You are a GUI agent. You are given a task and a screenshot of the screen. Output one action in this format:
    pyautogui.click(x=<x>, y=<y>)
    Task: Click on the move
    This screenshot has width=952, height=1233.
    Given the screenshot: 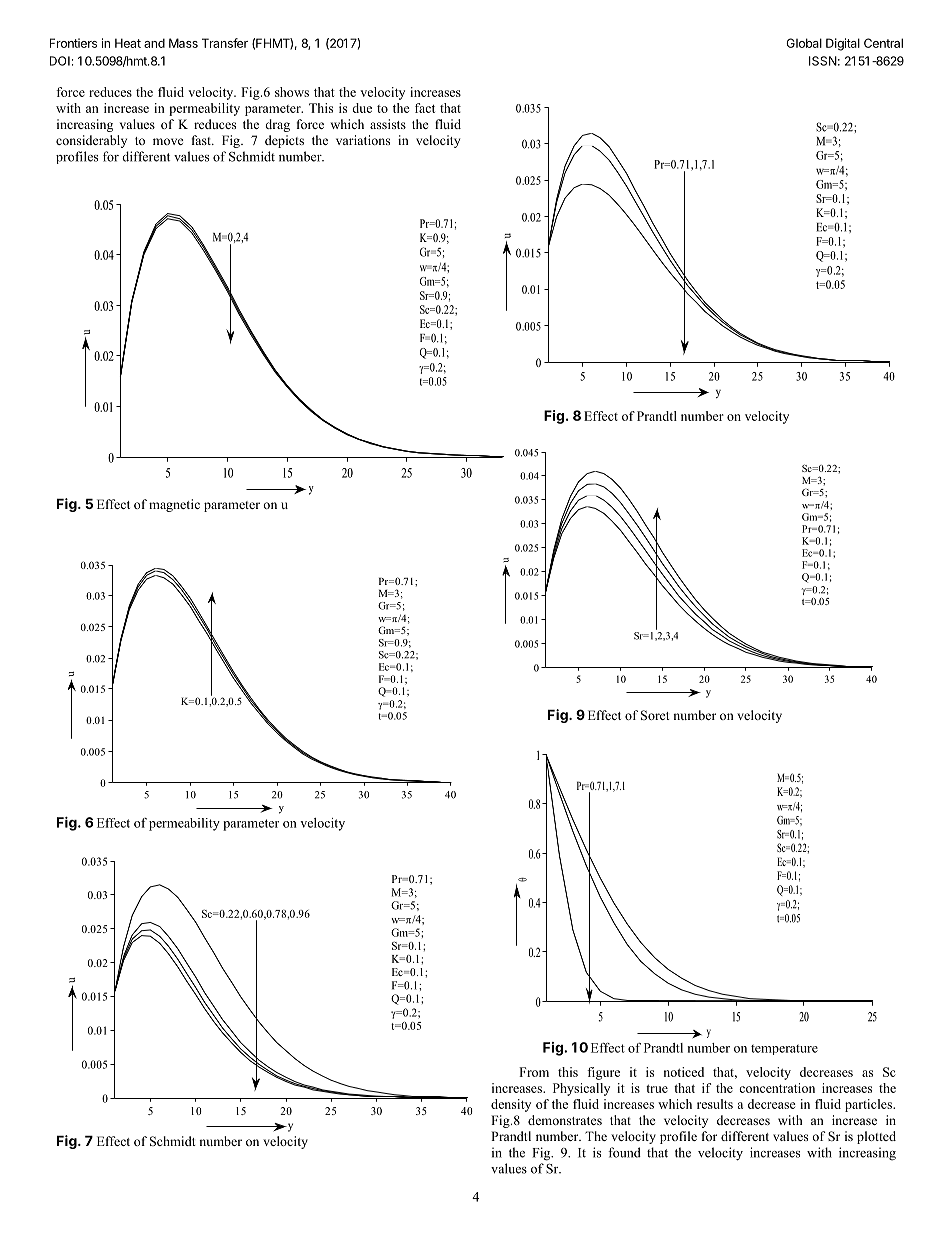 What is the action you would take?
    pyautogui.click(x=168, y=141)
